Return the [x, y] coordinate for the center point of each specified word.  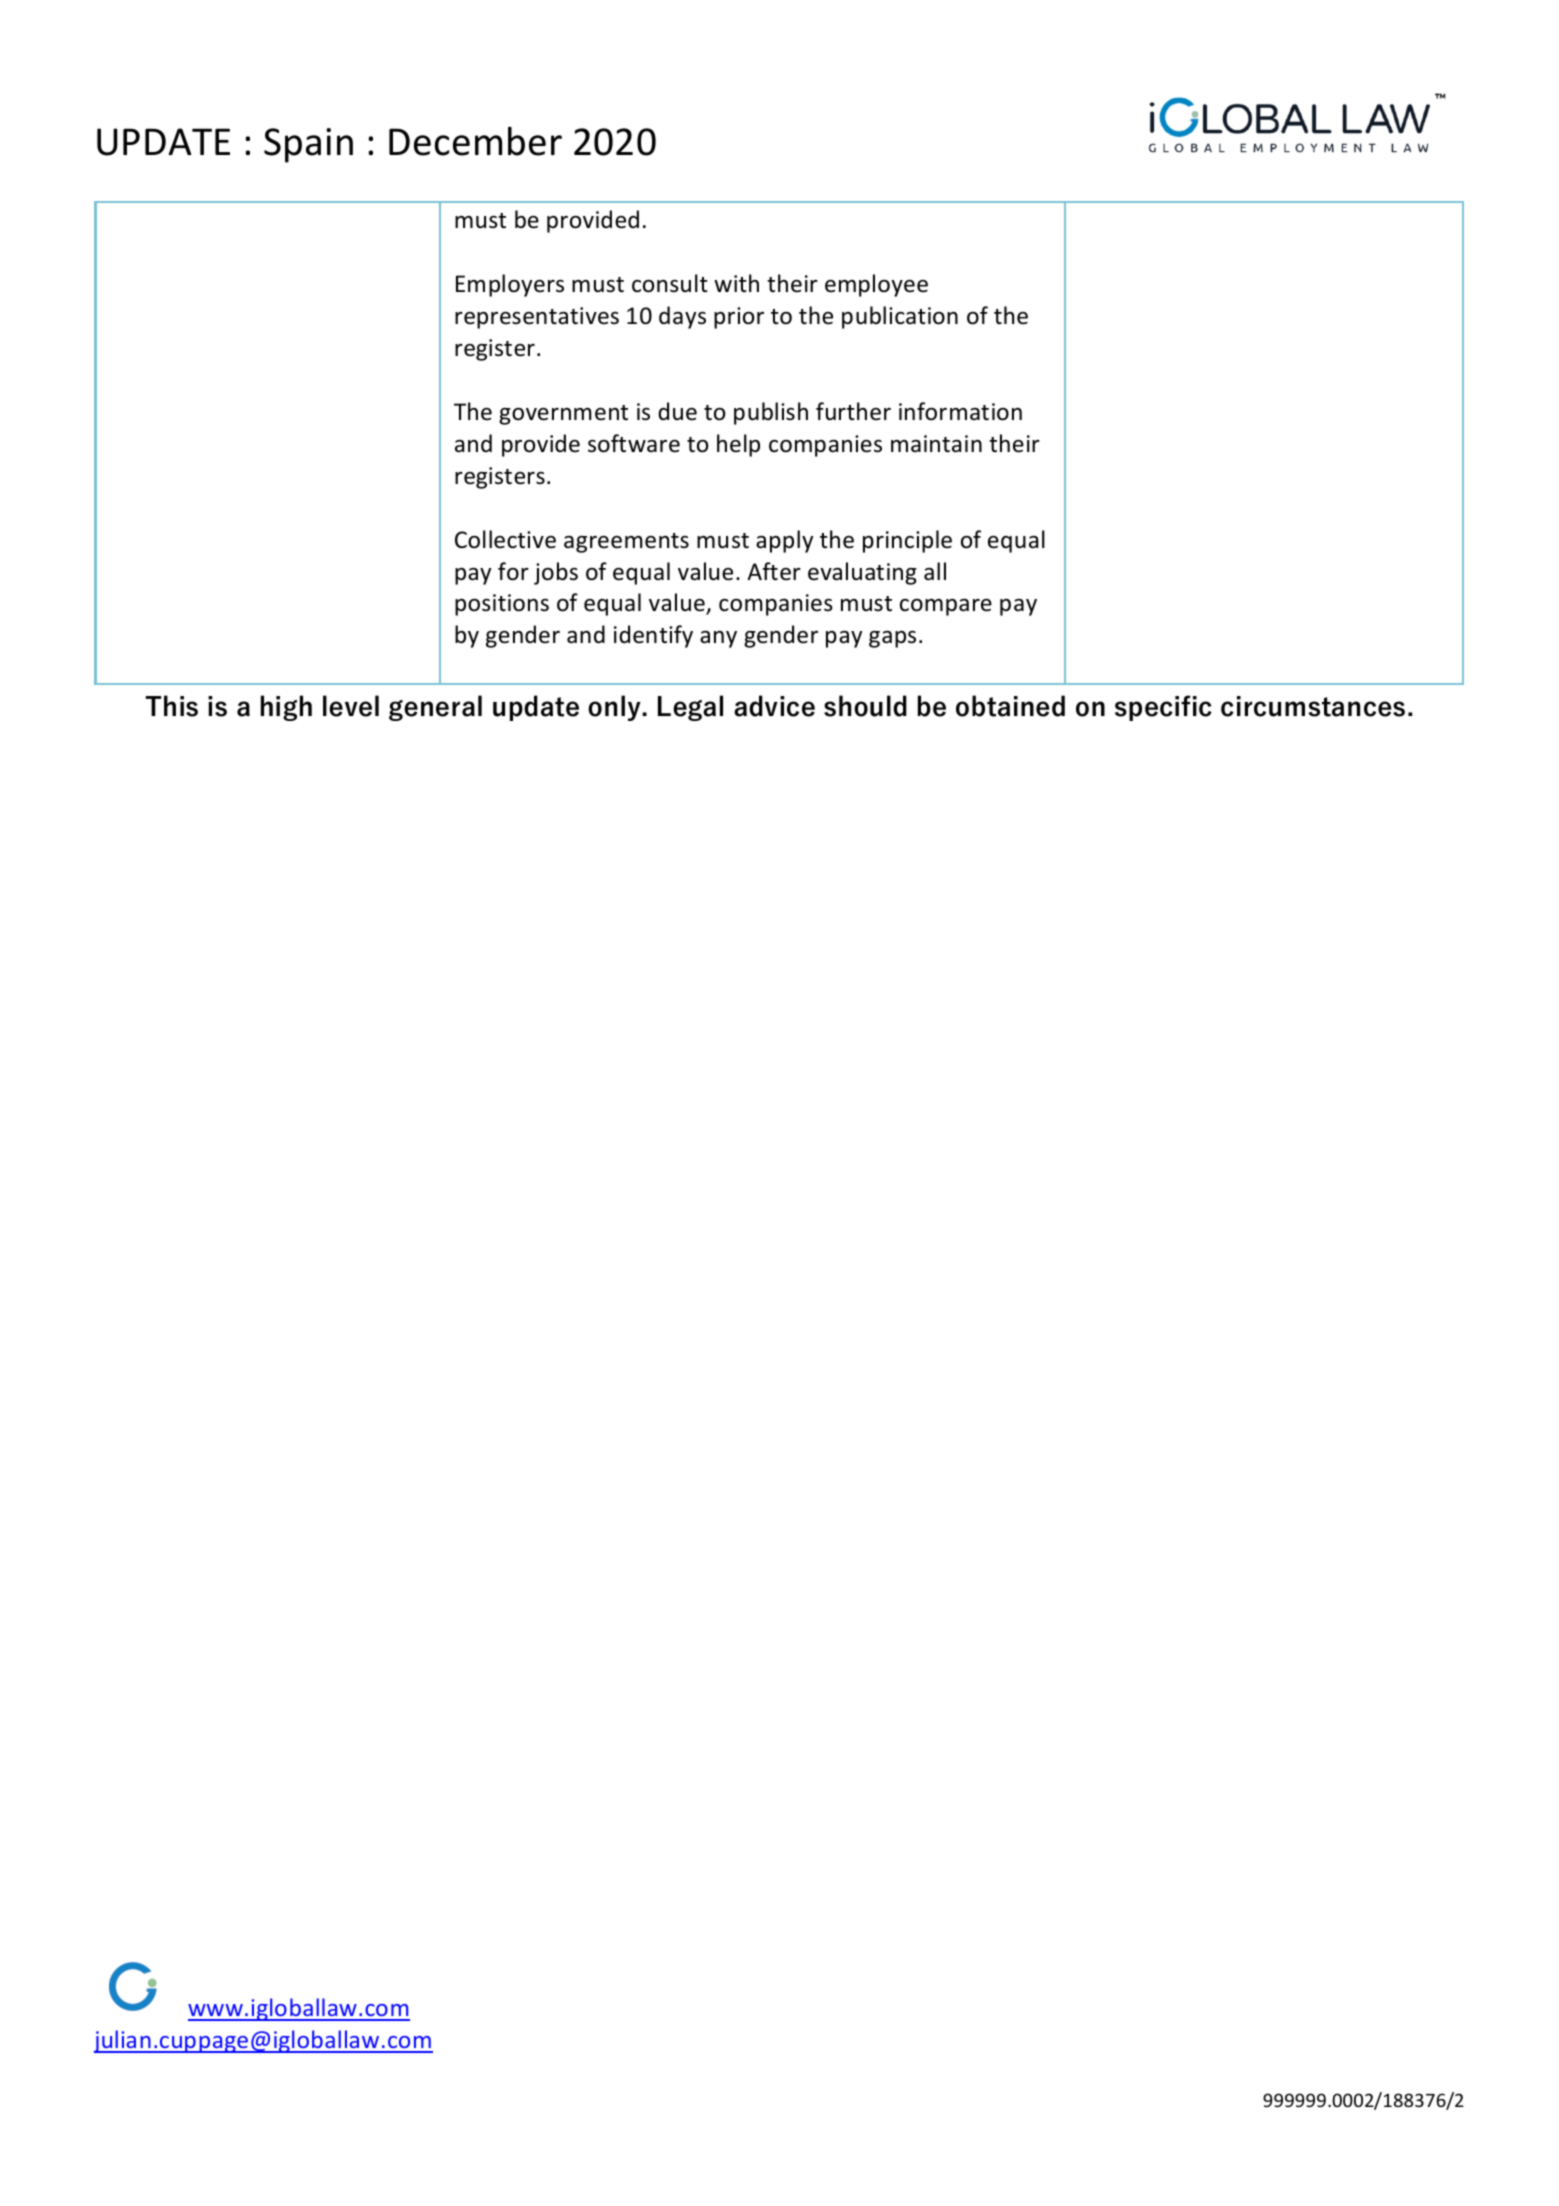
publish [771, 413]
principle [907, 541]
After [774, 571]
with [736, 283]
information [960, 411]
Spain [308, 145]
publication [900, 317]
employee [876, 285]
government [563, 415]
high [286, 708]
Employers [510, 285]
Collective [505, 539]
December [475, 141]
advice [774, 706]
